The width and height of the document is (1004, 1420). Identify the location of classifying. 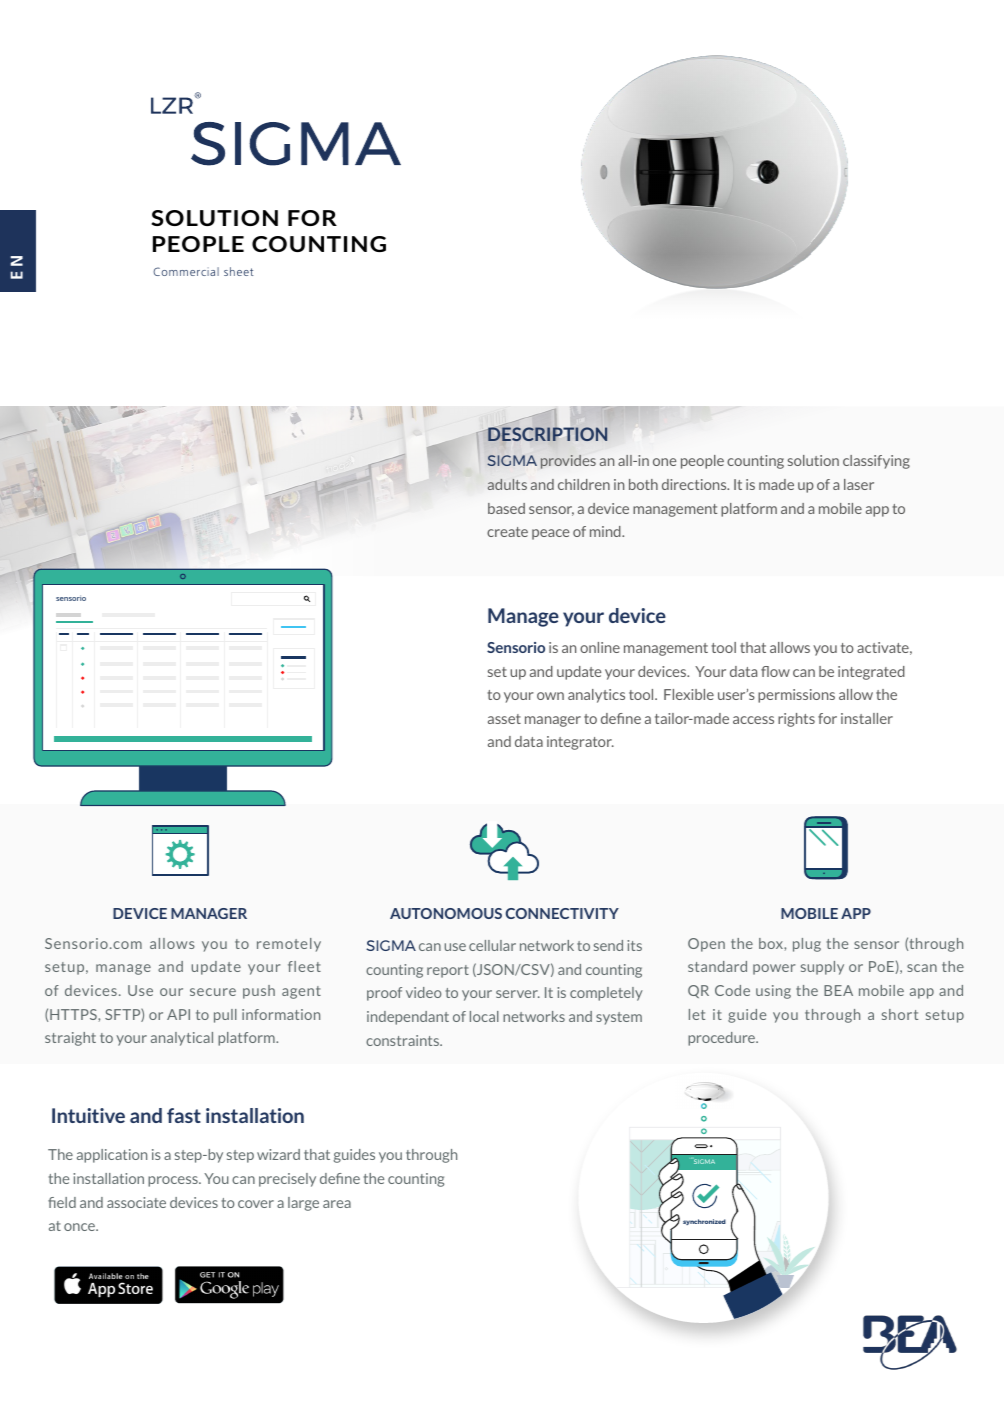
(876, 462).
